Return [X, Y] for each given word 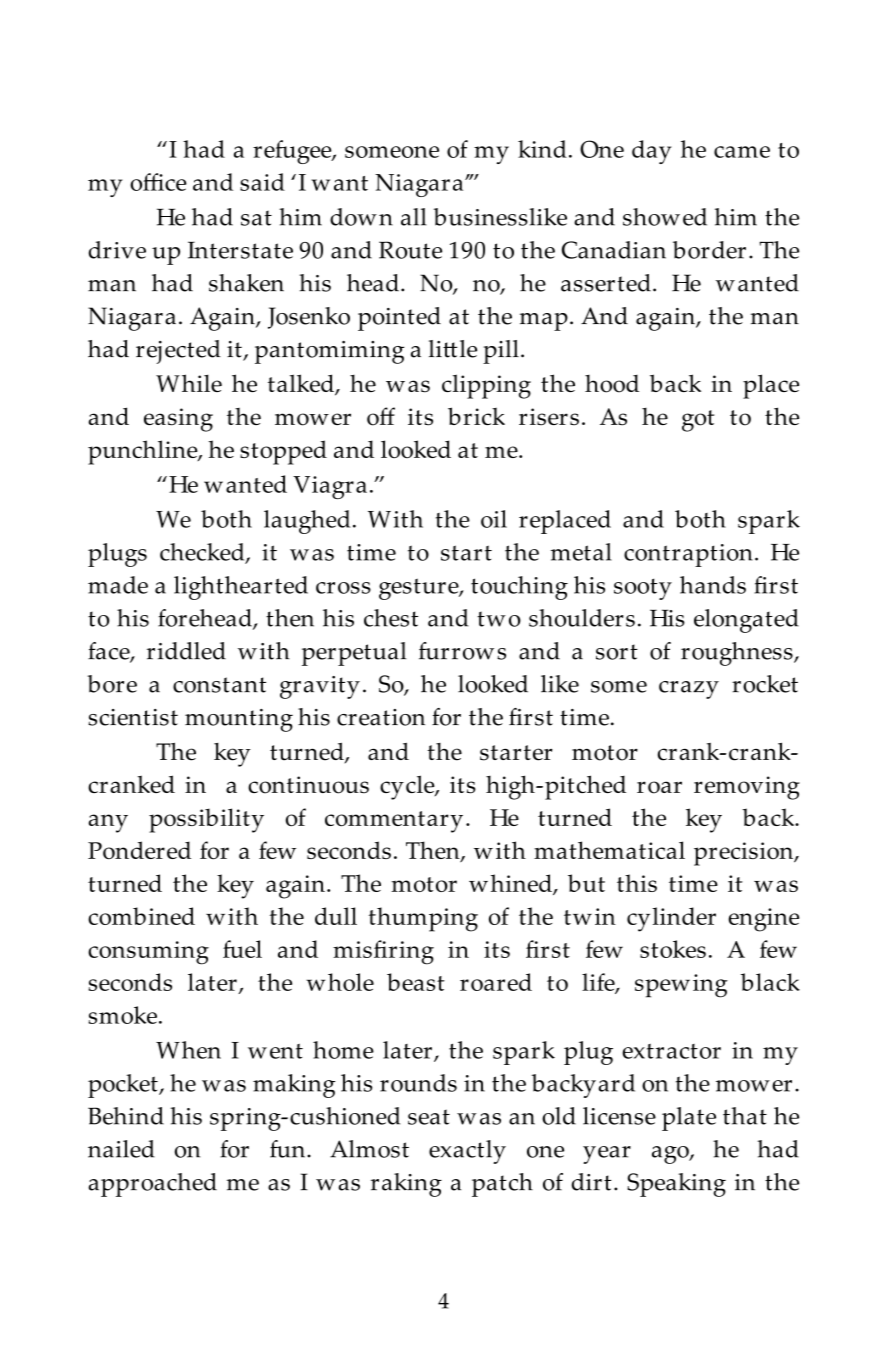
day [651, 152]
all [414, 217]
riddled [186, 651]
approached [152, 1185]
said [262, 182]
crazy [689, 690]
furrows [462, 651]
